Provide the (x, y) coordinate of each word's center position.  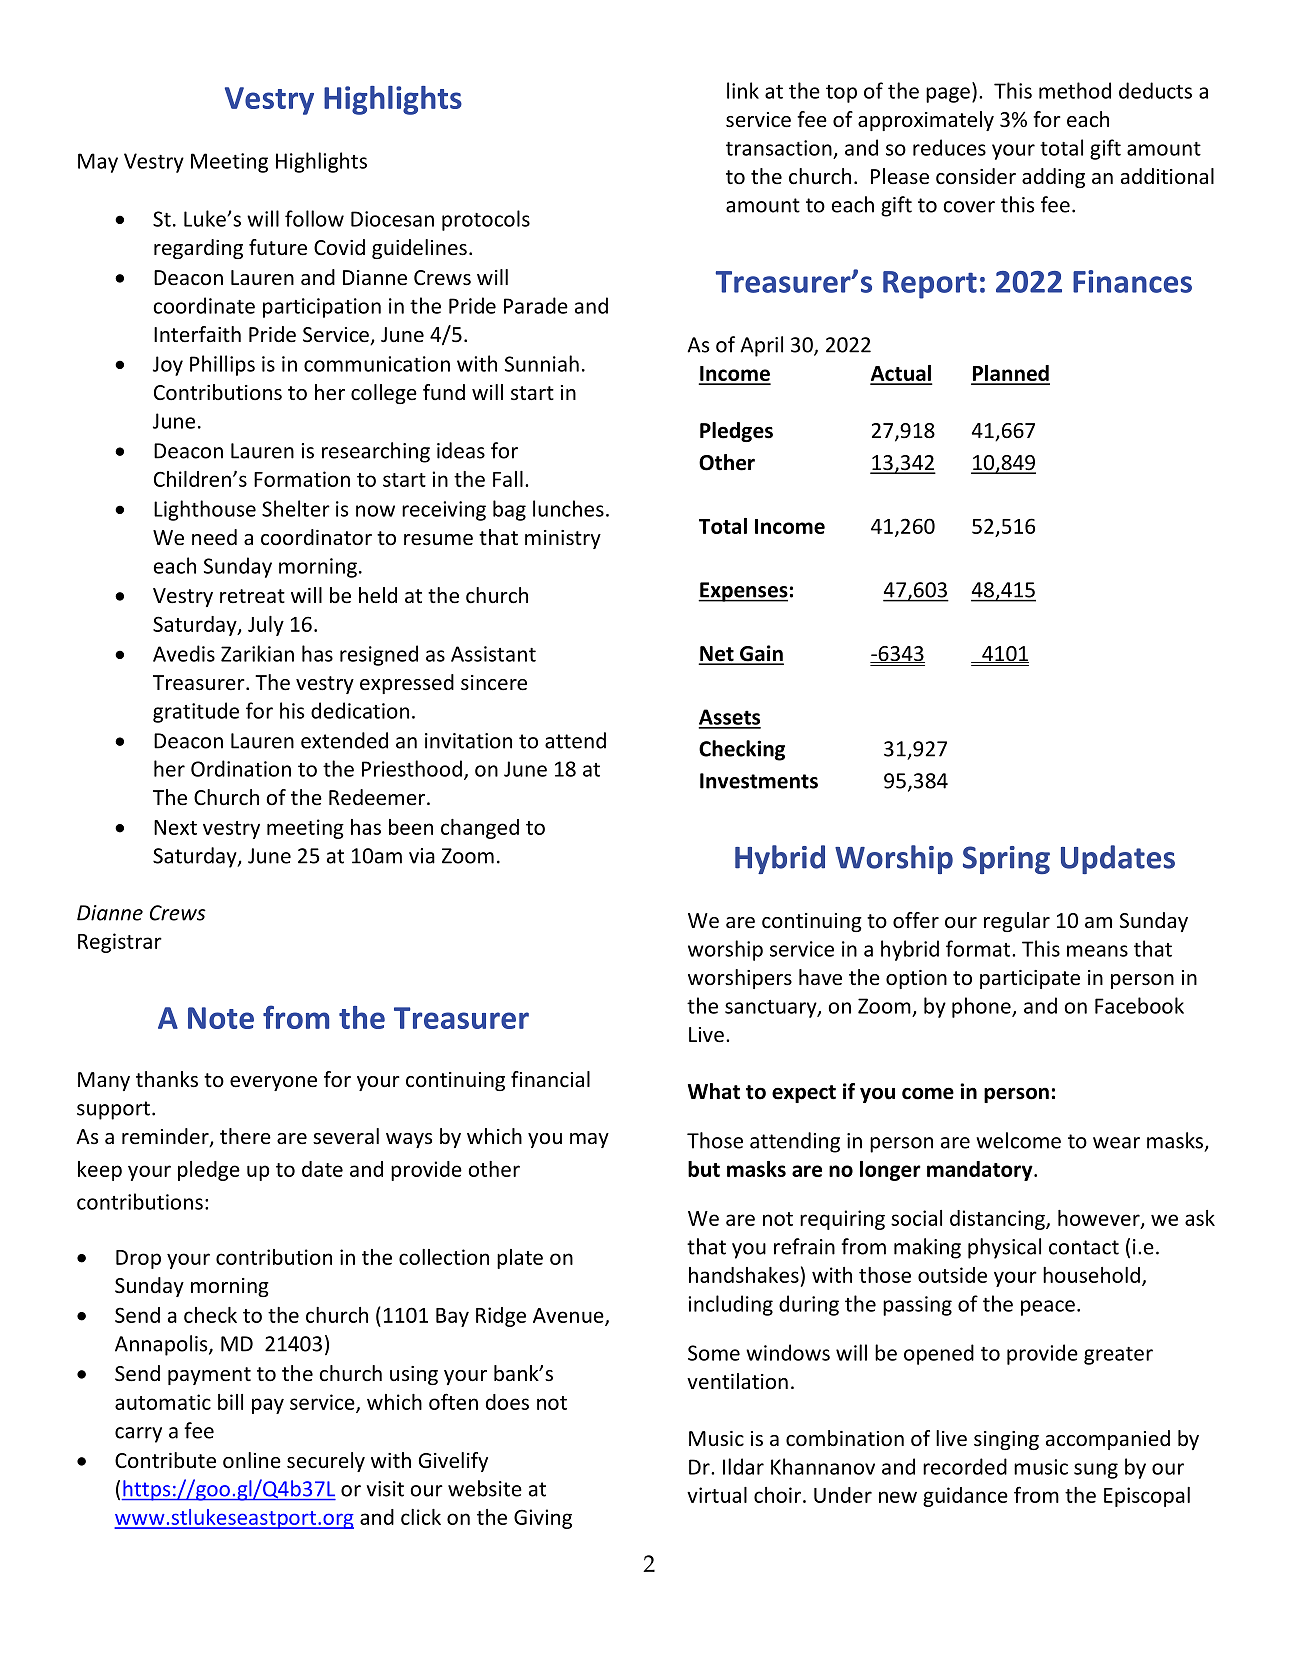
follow (314, 218)
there (245, 1136)
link (743, 90)
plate (520, 1259)
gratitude (196, 712)
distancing (998, 1220)
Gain (761, 654)
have (820, 977)
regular (1017, 922)
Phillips (222, 365)
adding (1053, 178)
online (252, 1460)
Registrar (120, 943)
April (761, 346)
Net (717, 655)
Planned (1010, 374)
